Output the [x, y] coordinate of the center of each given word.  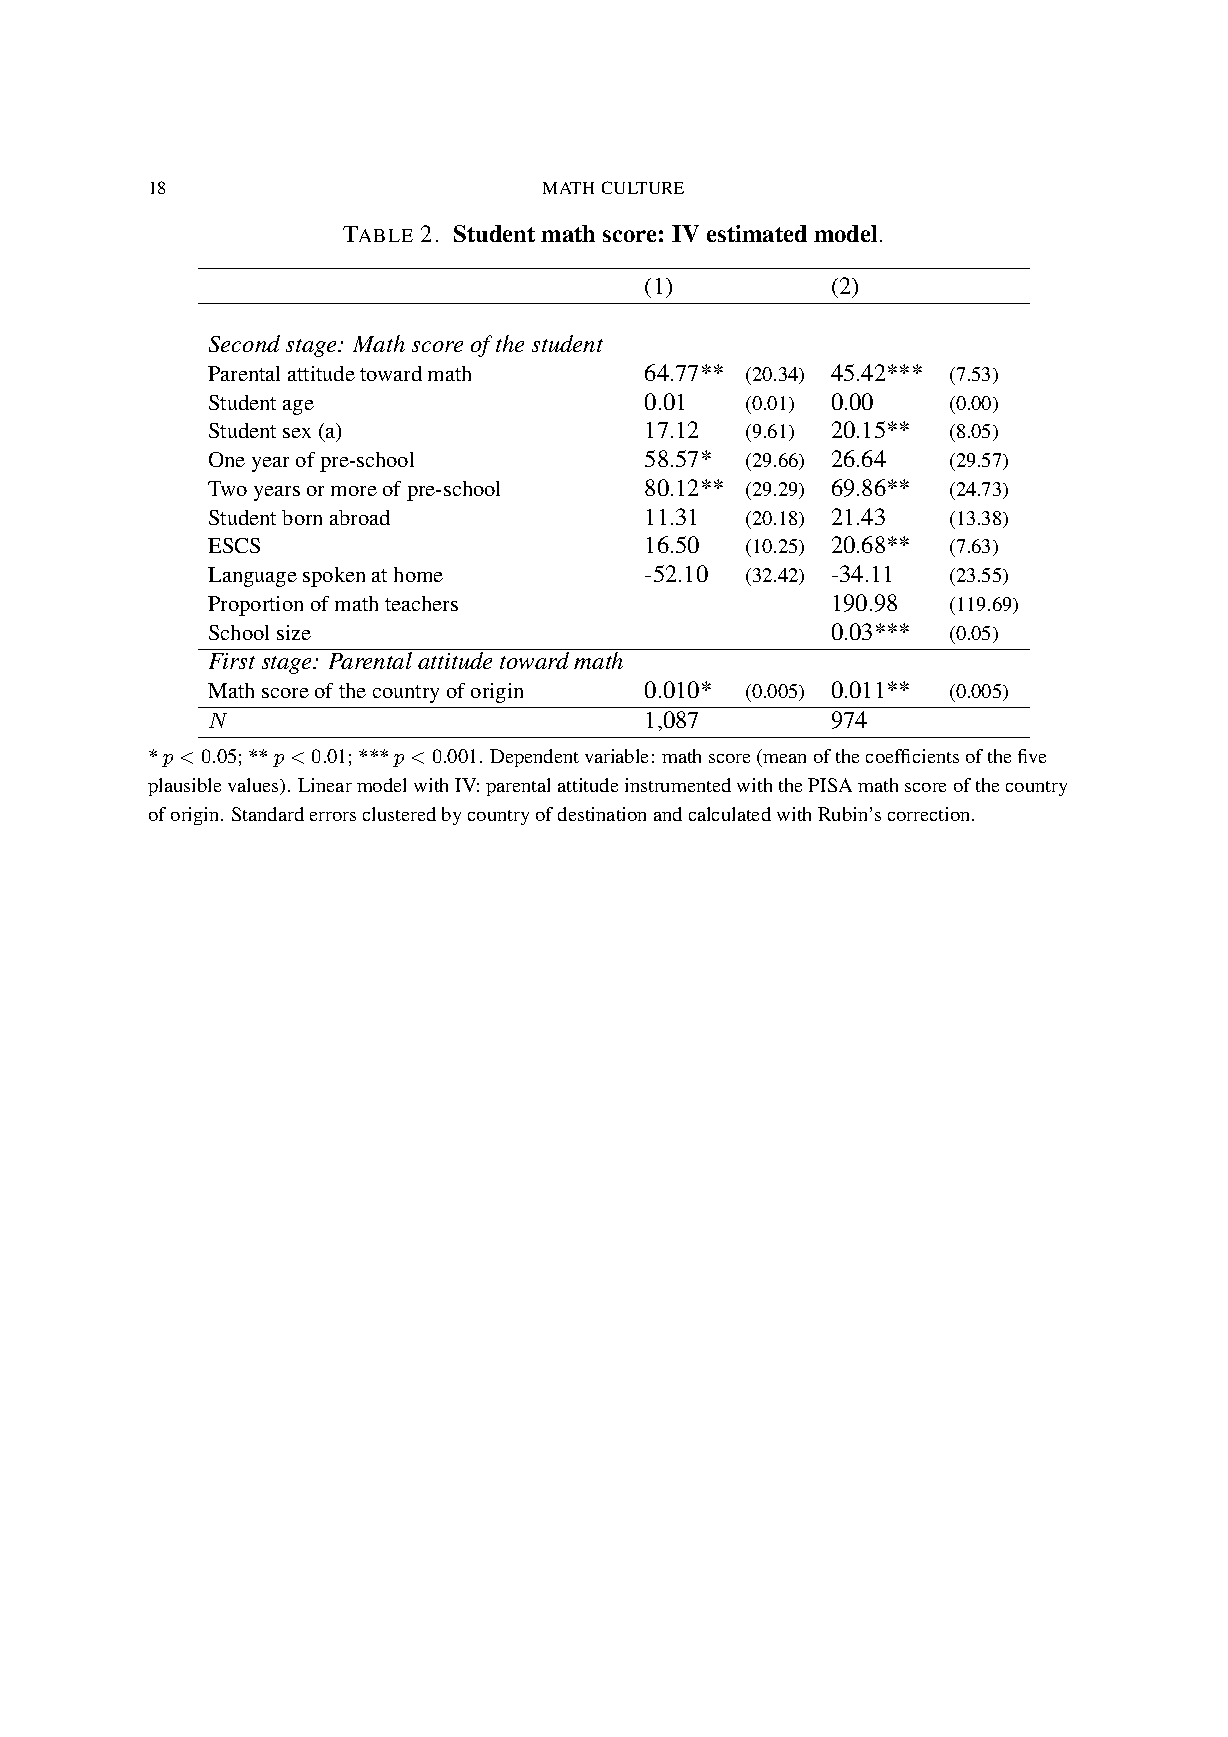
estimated [757, 233]
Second [244, 343]
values [255, 786]
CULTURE [643, 187]
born [302, 517]
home [418, 574]
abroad [360, 517]
